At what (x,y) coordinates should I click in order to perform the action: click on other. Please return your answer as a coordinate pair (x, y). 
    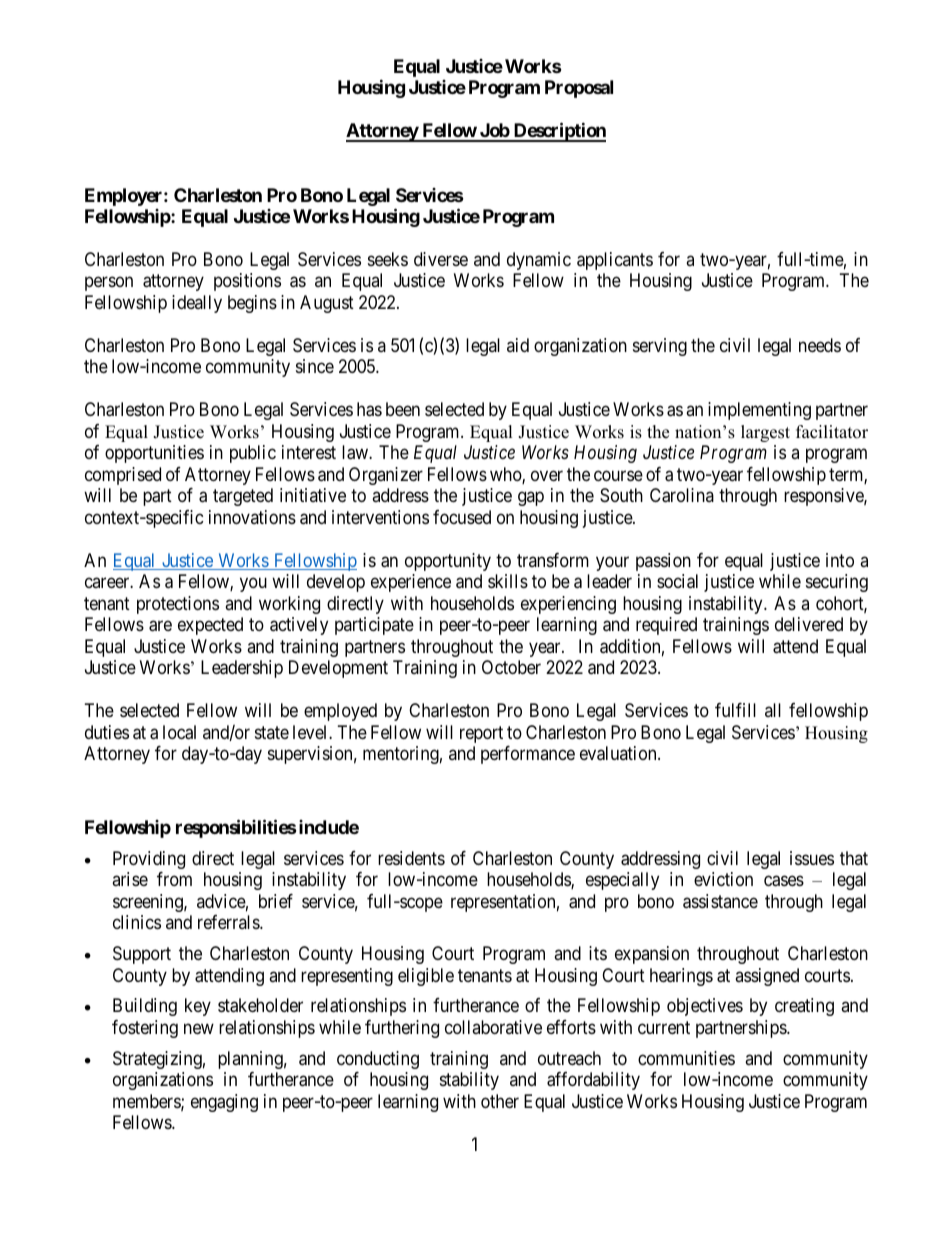
    Looking at the image, I should click on (500, 1101).
